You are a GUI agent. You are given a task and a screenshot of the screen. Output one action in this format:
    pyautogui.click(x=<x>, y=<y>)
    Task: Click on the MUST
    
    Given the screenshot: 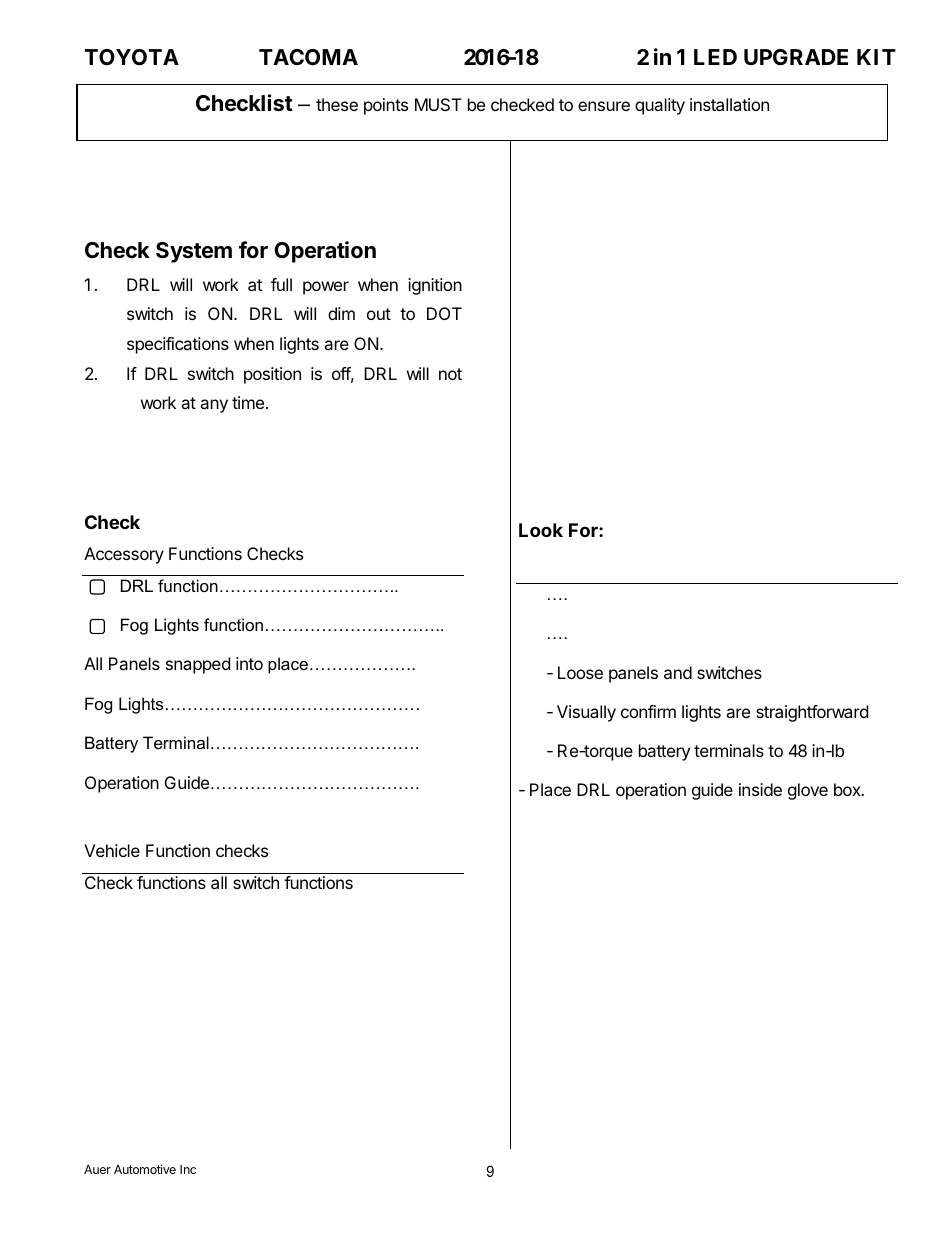 What is the action you would take?
    pyautogui.click(x=438, y=104)
